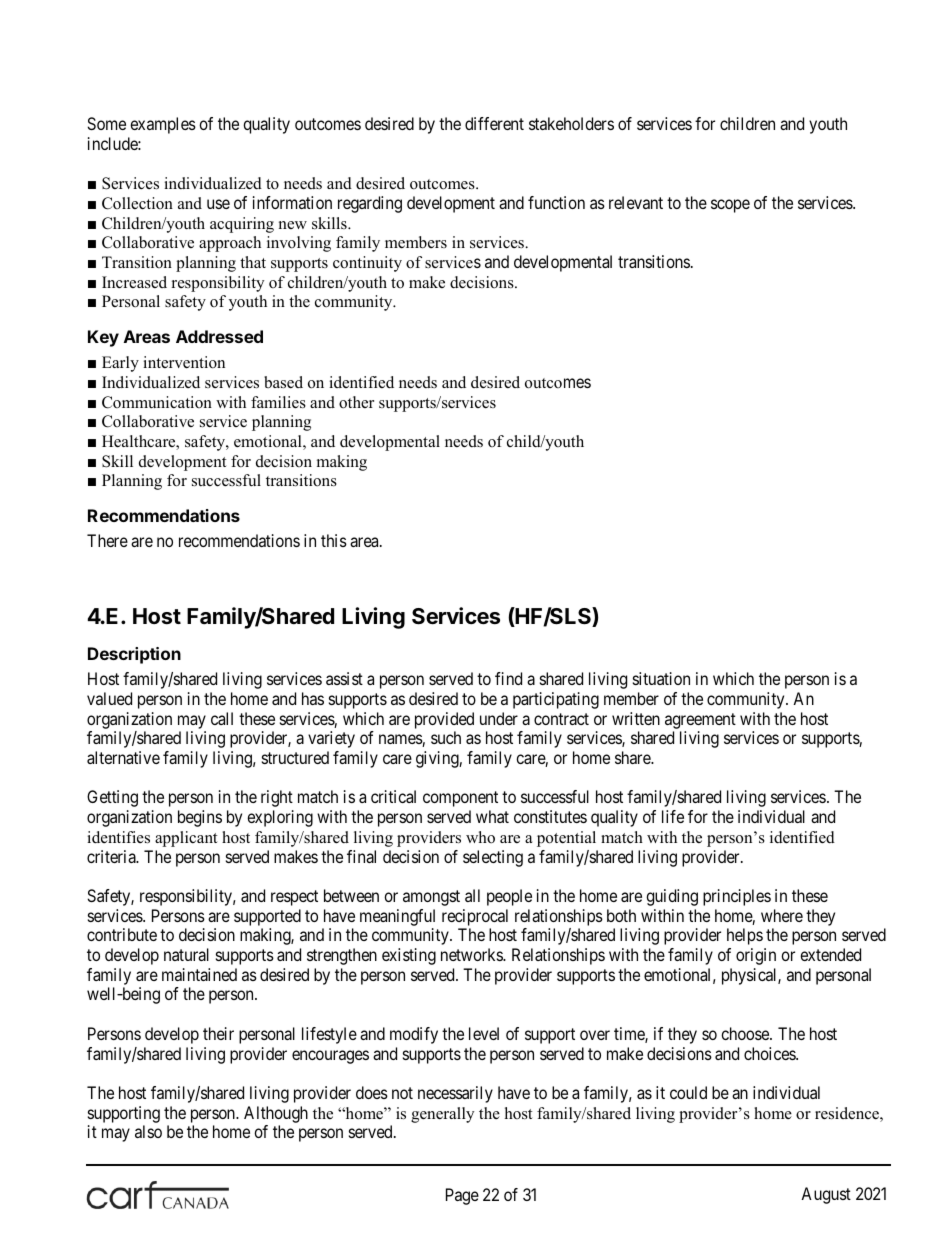  I want to click on also, so click(148, 1131).
